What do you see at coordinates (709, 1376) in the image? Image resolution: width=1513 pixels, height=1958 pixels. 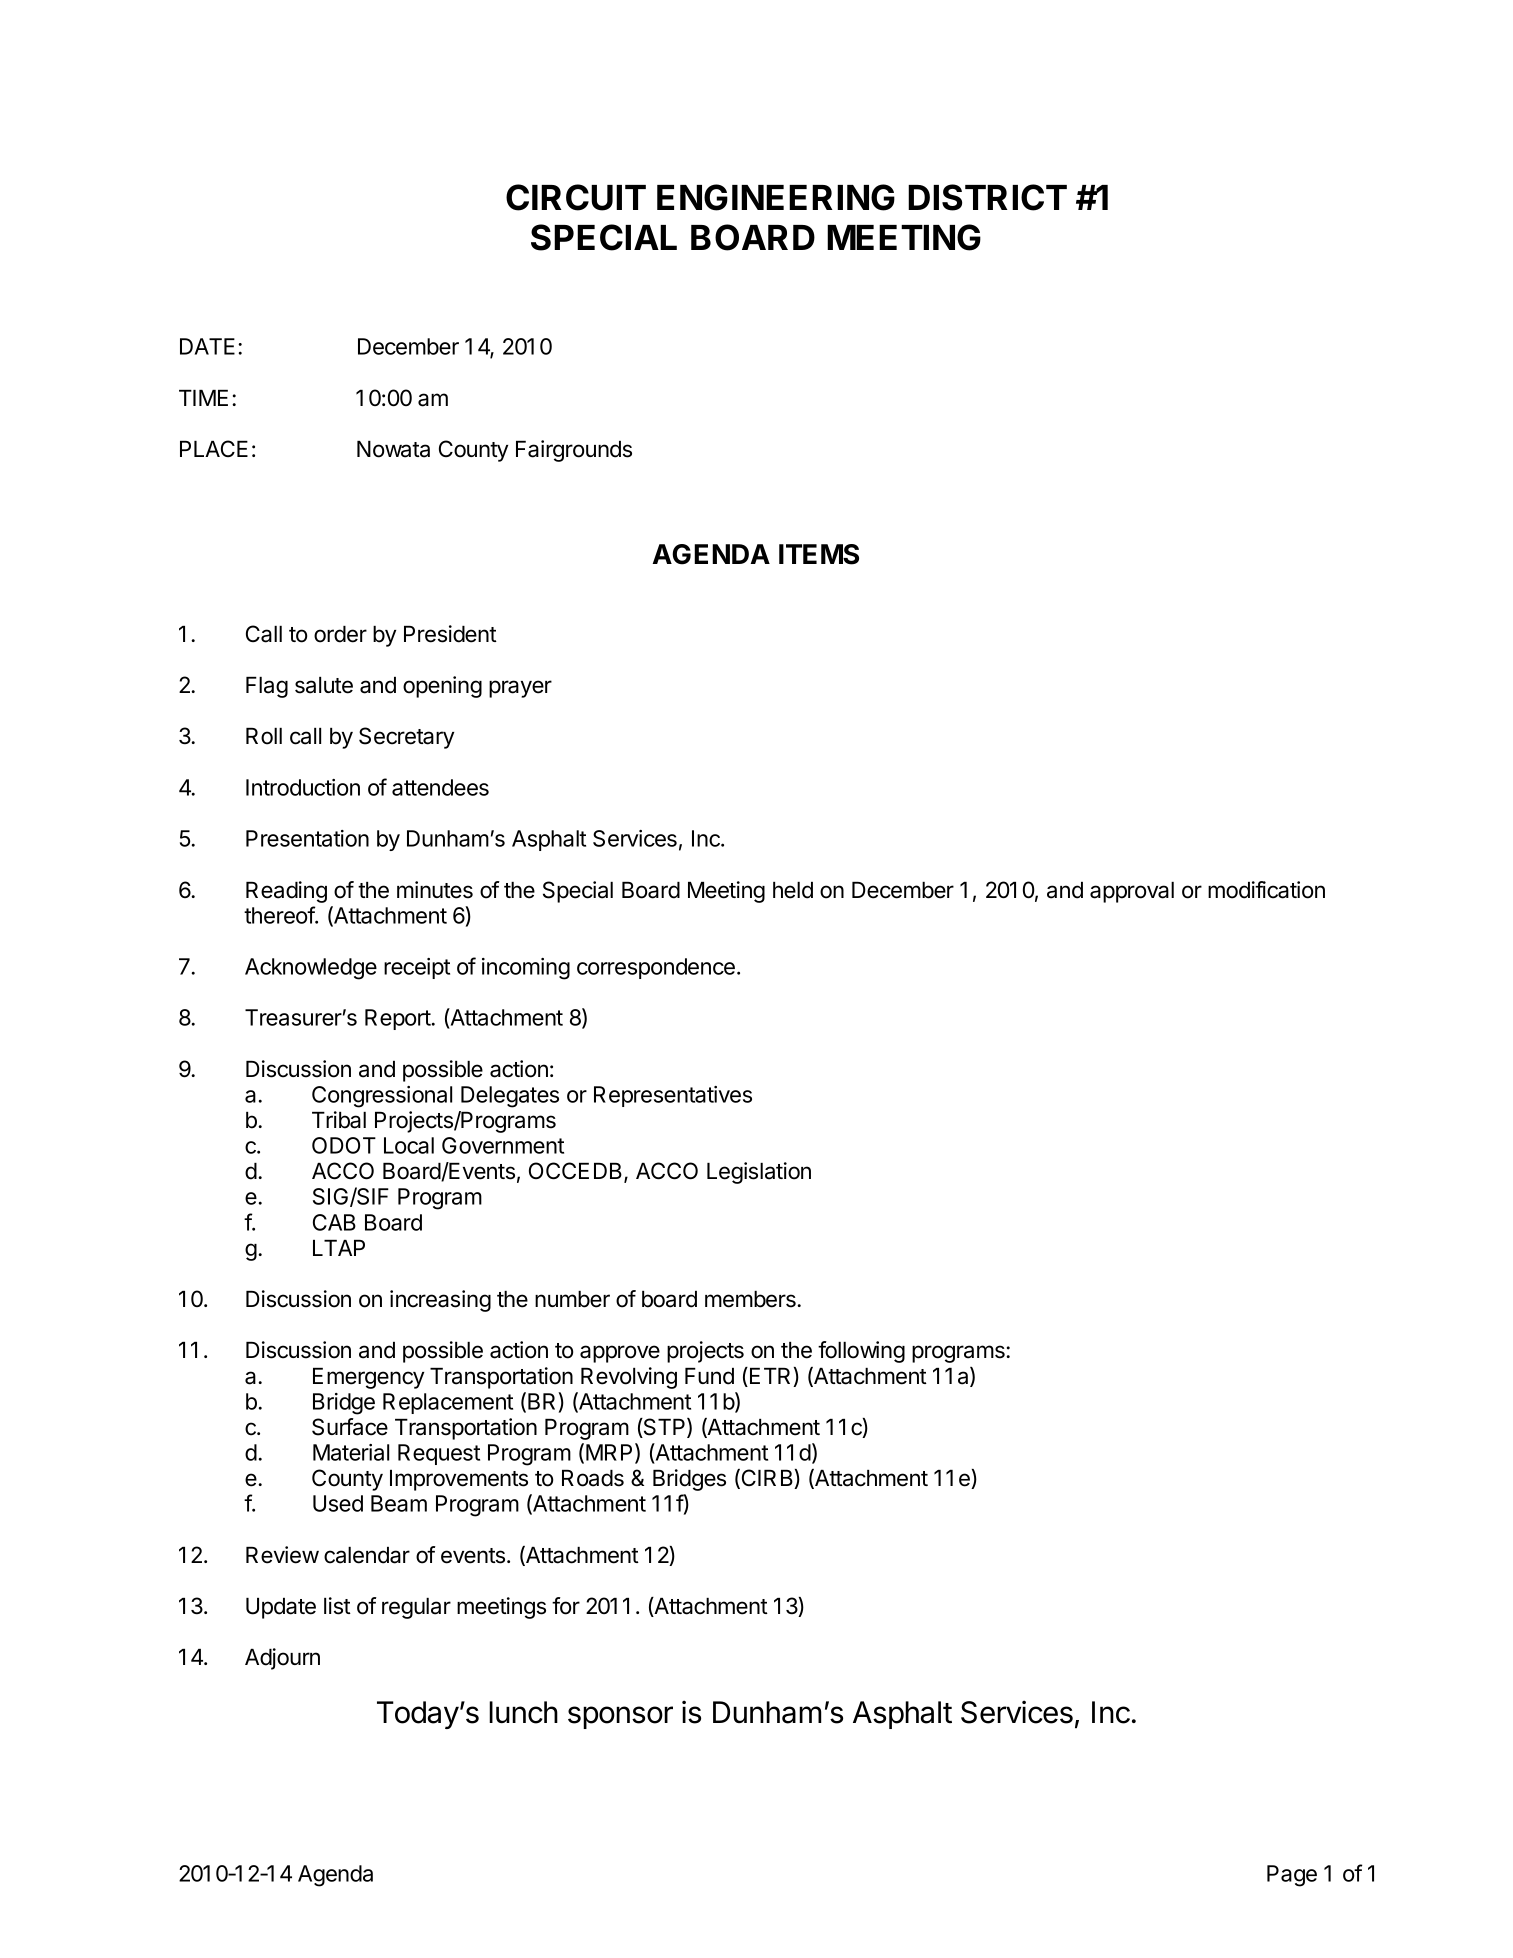 I see `Fund` at bounding box center [709, 1376].
